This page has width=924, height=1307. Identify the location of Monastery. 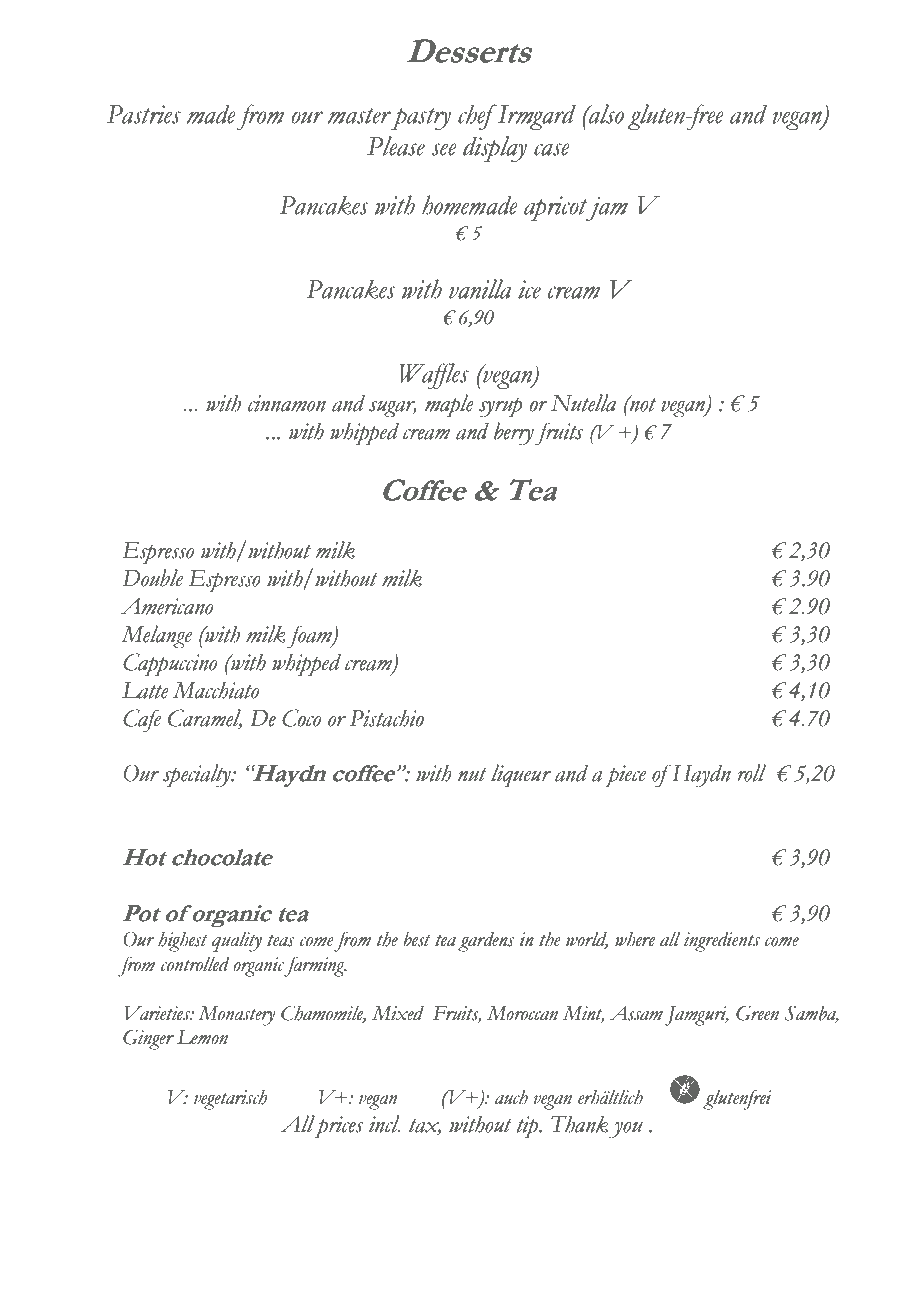
(236, 1016).
